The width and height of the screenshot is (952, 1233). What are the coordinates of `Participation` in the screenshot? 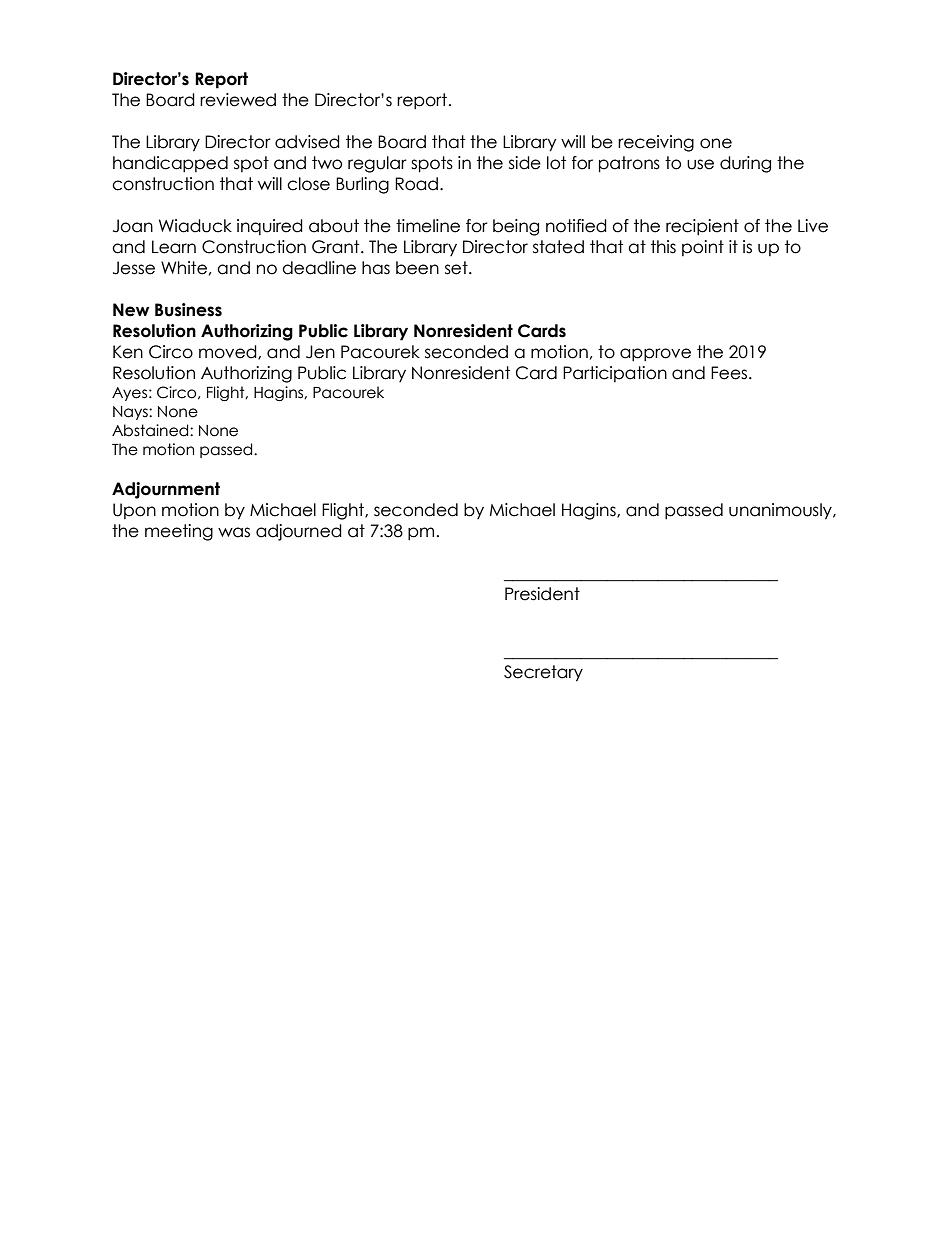 It's located at (615, 374).
